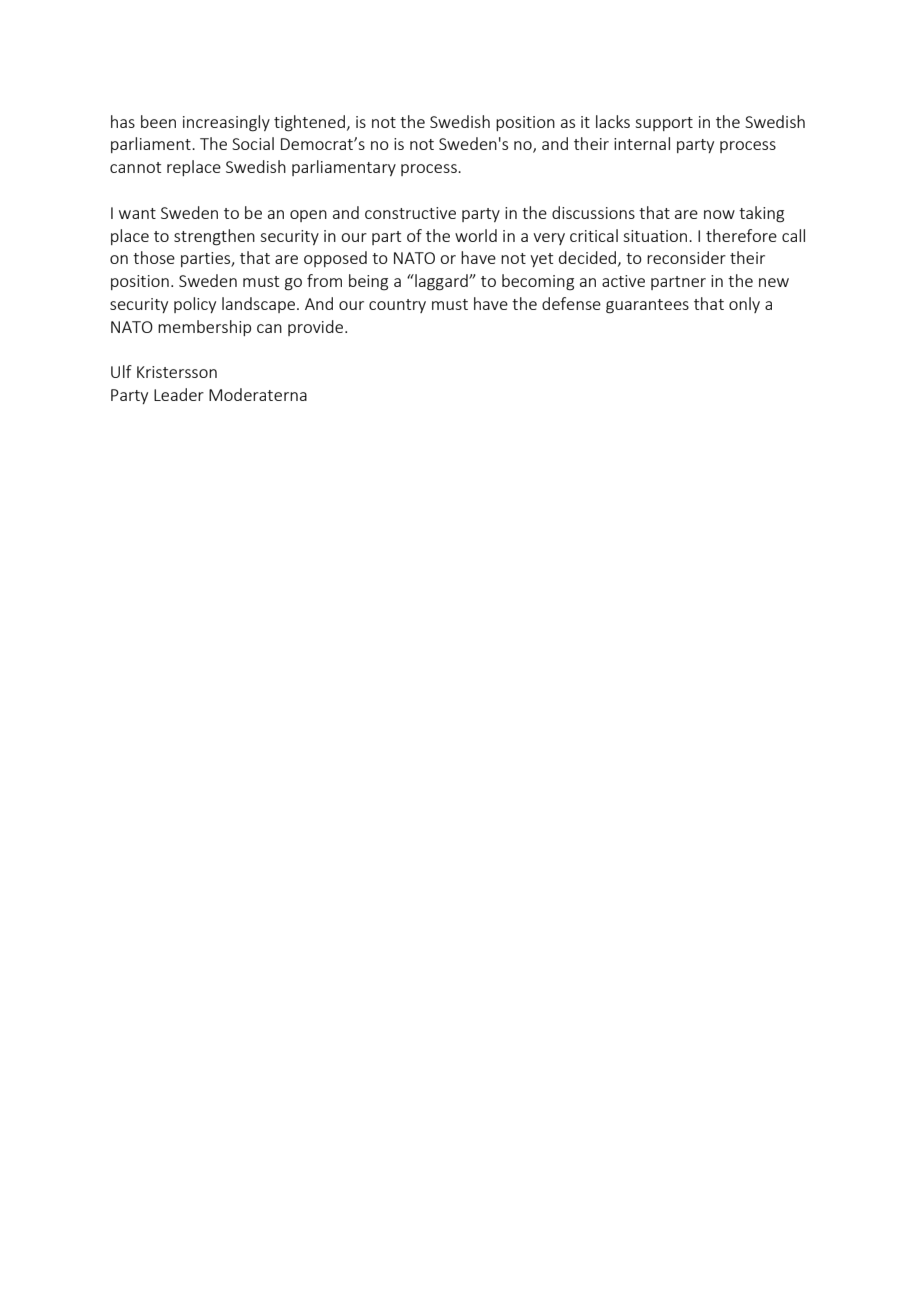 This screenshot has width=924, height=1308. What do you see at coordinates (309, 123) in the screenshot?
I see `tightened` at bounding box center [309, 123].
